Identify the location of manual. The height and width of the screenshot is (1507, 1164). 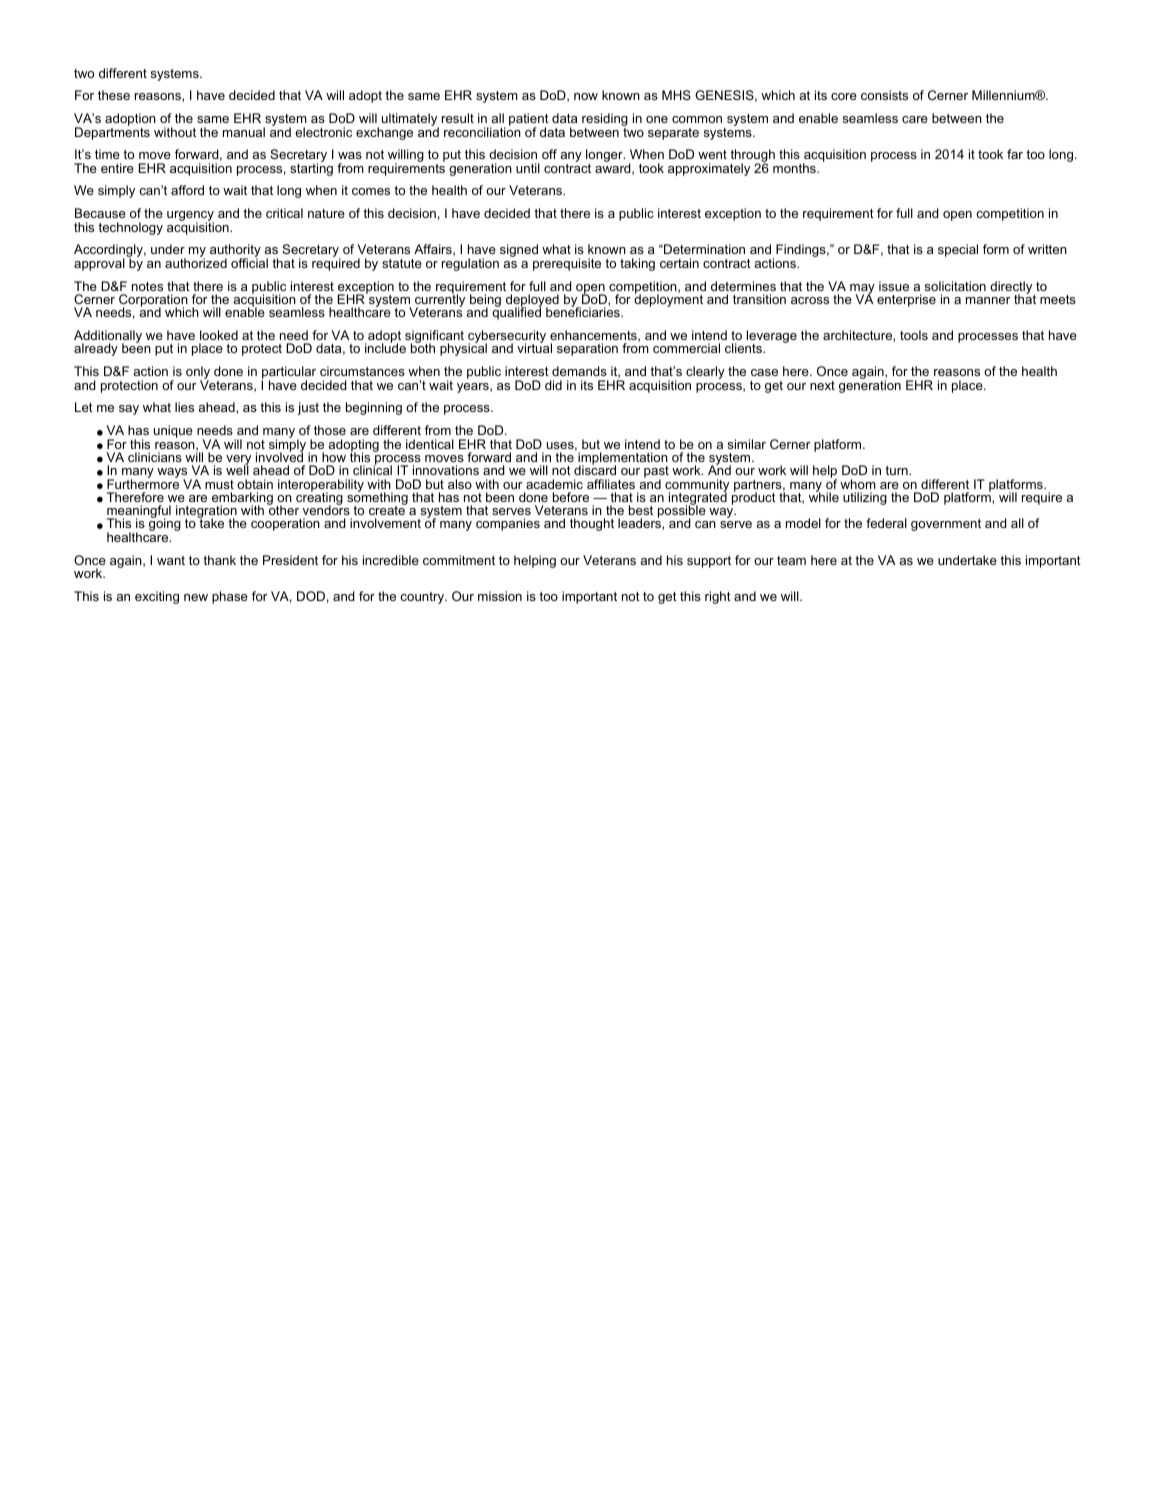
(244, 132).
